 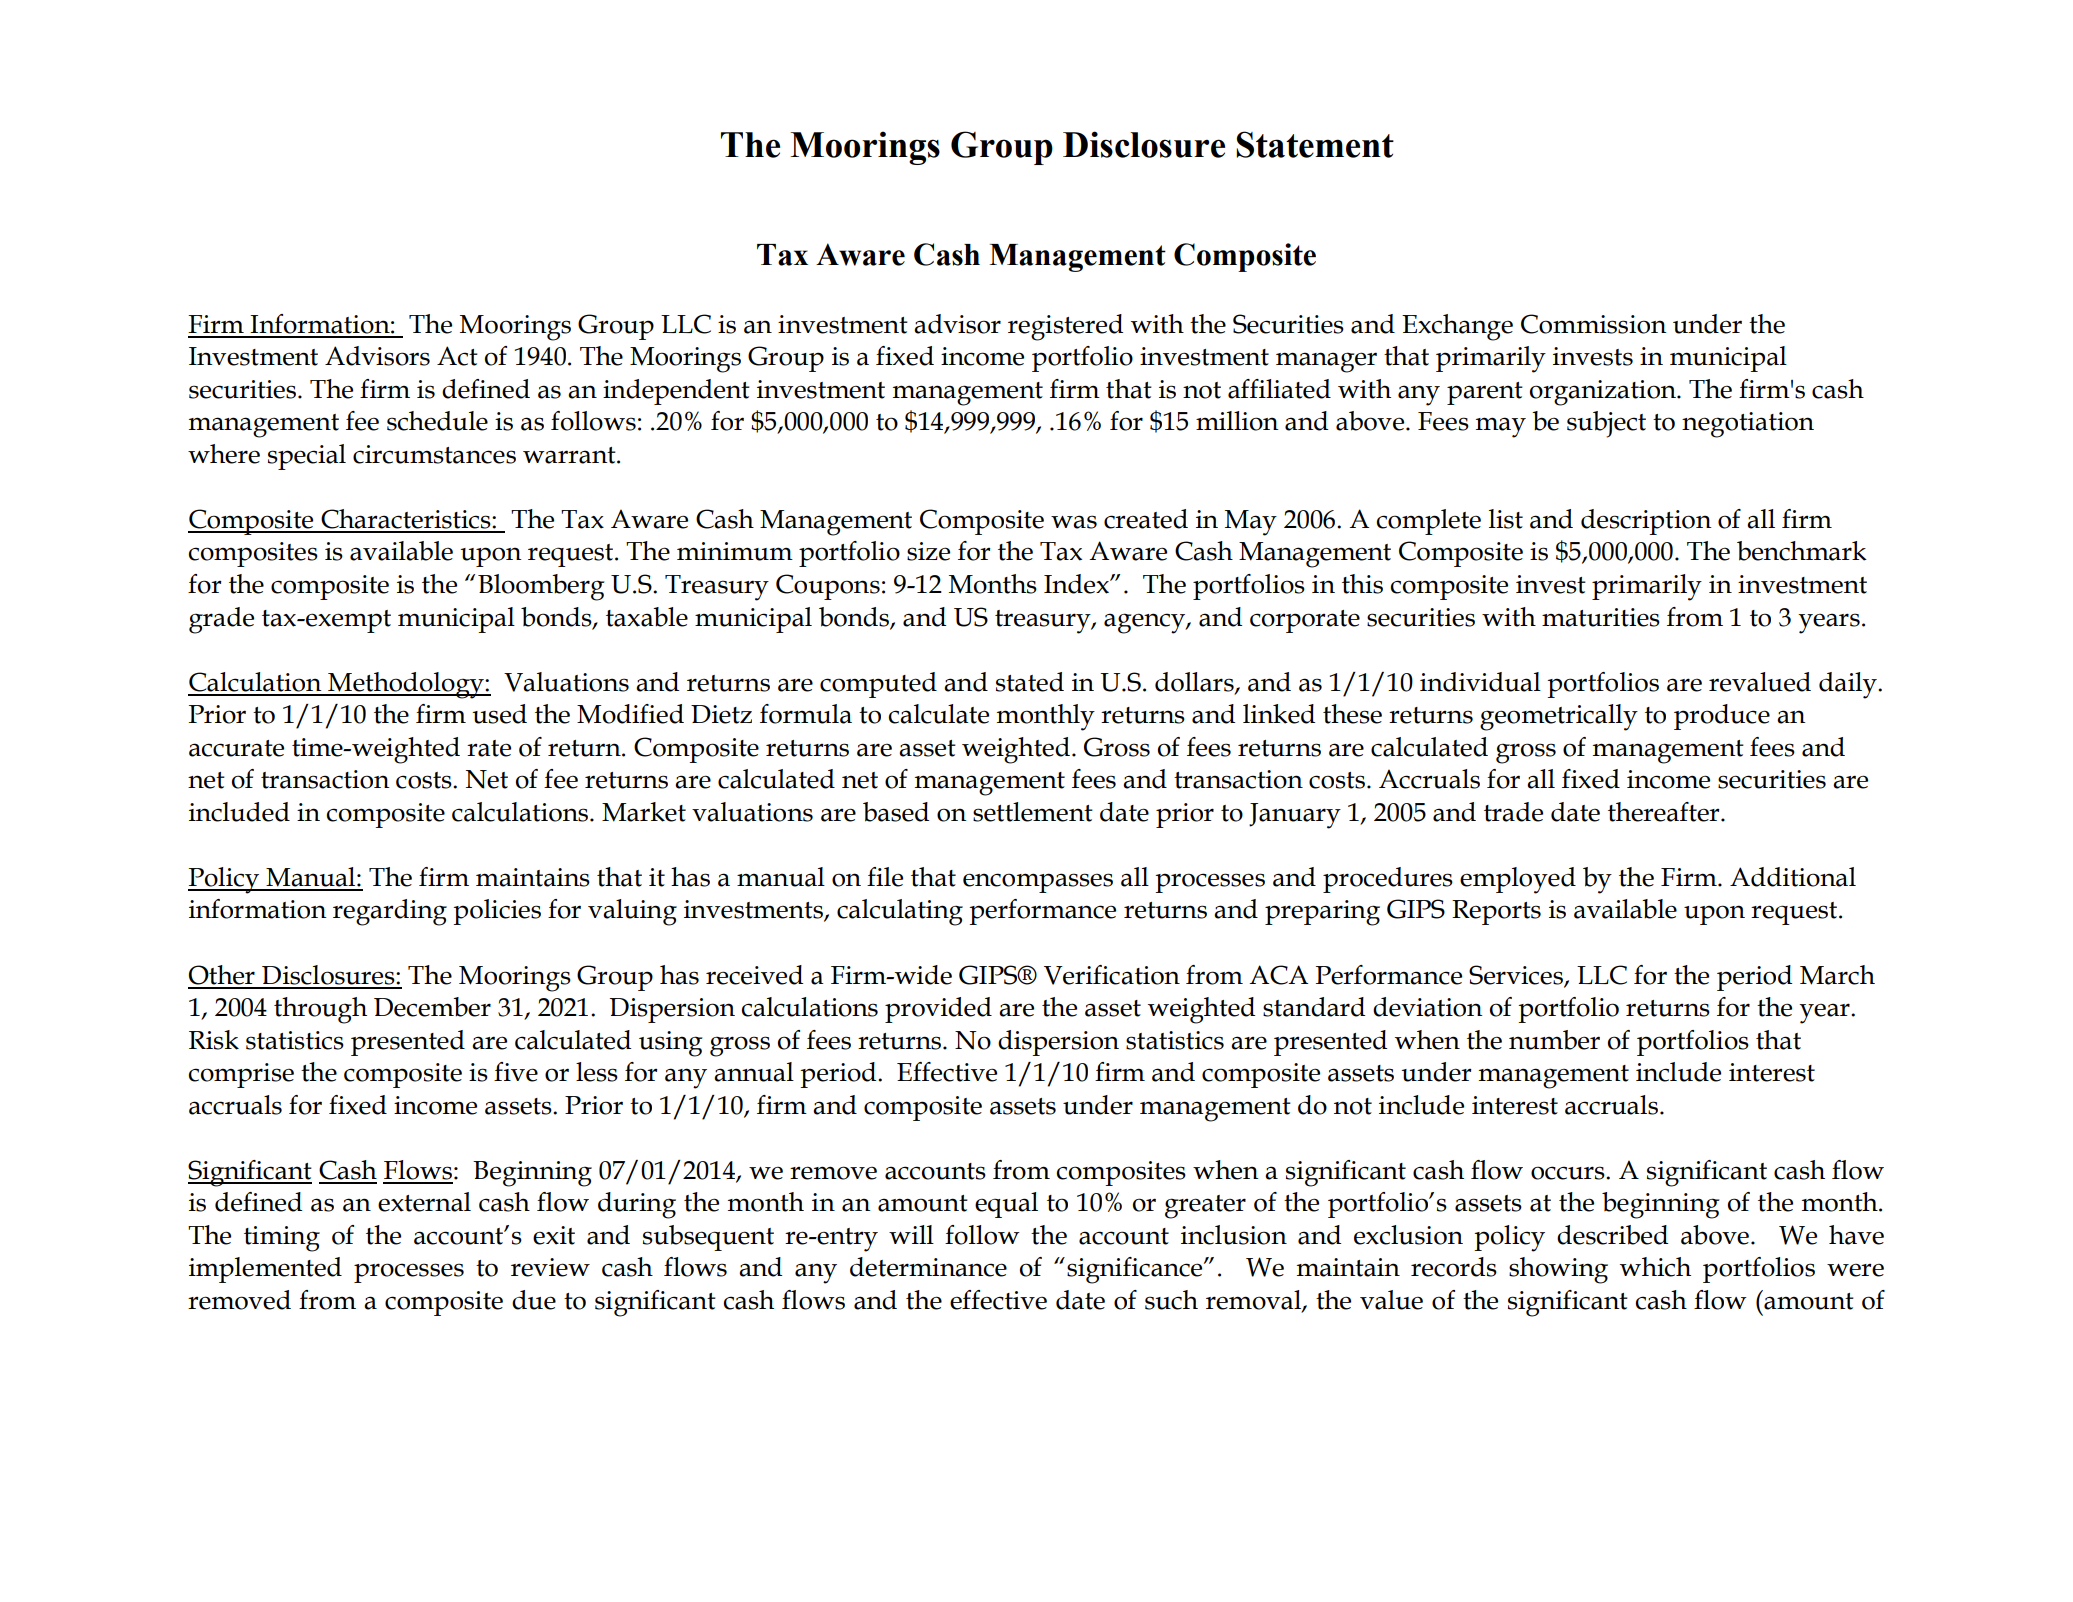 I want to click on used, so click(x=499, y=714).
